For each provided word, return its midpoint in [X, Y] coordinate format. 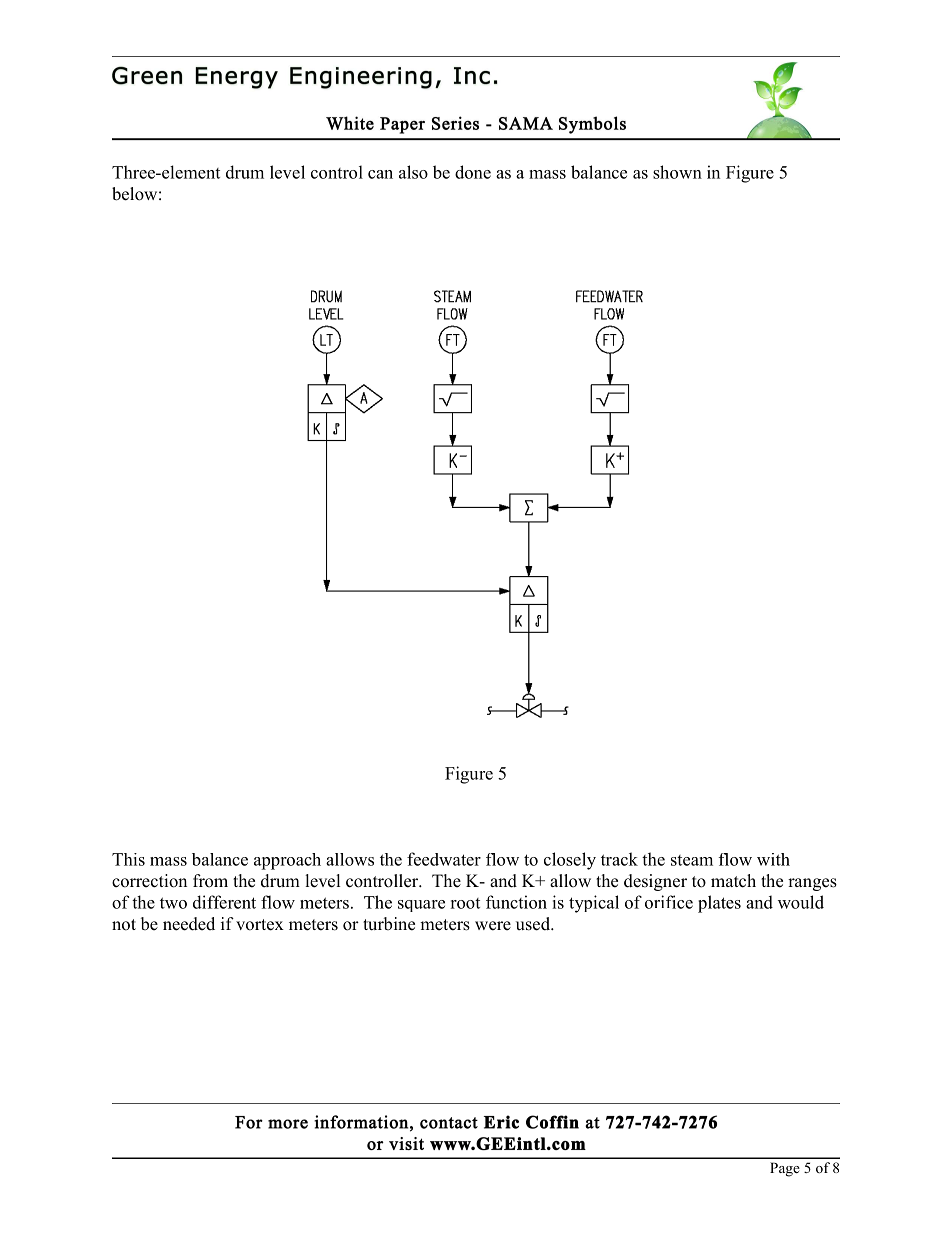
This [128, 859]
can [380, 174]
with [773, 859]
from [210, 881]
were [493, 926]
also [413, 172]
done [473, 172]
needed [189, 924]
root [465, 903]
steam [692, 860]
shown [677, 172]
